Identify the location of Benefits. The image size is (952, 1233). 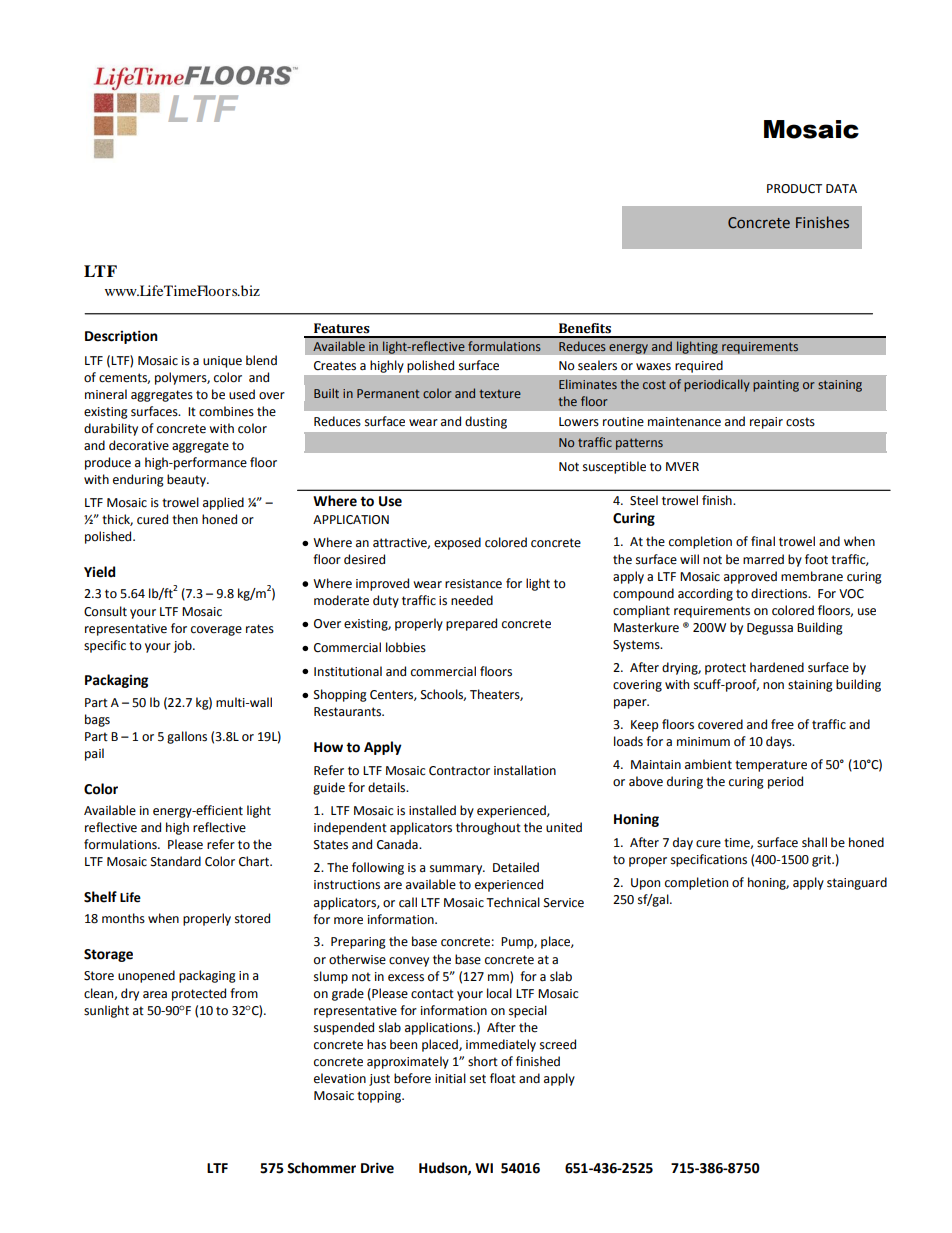
(585, 328).
